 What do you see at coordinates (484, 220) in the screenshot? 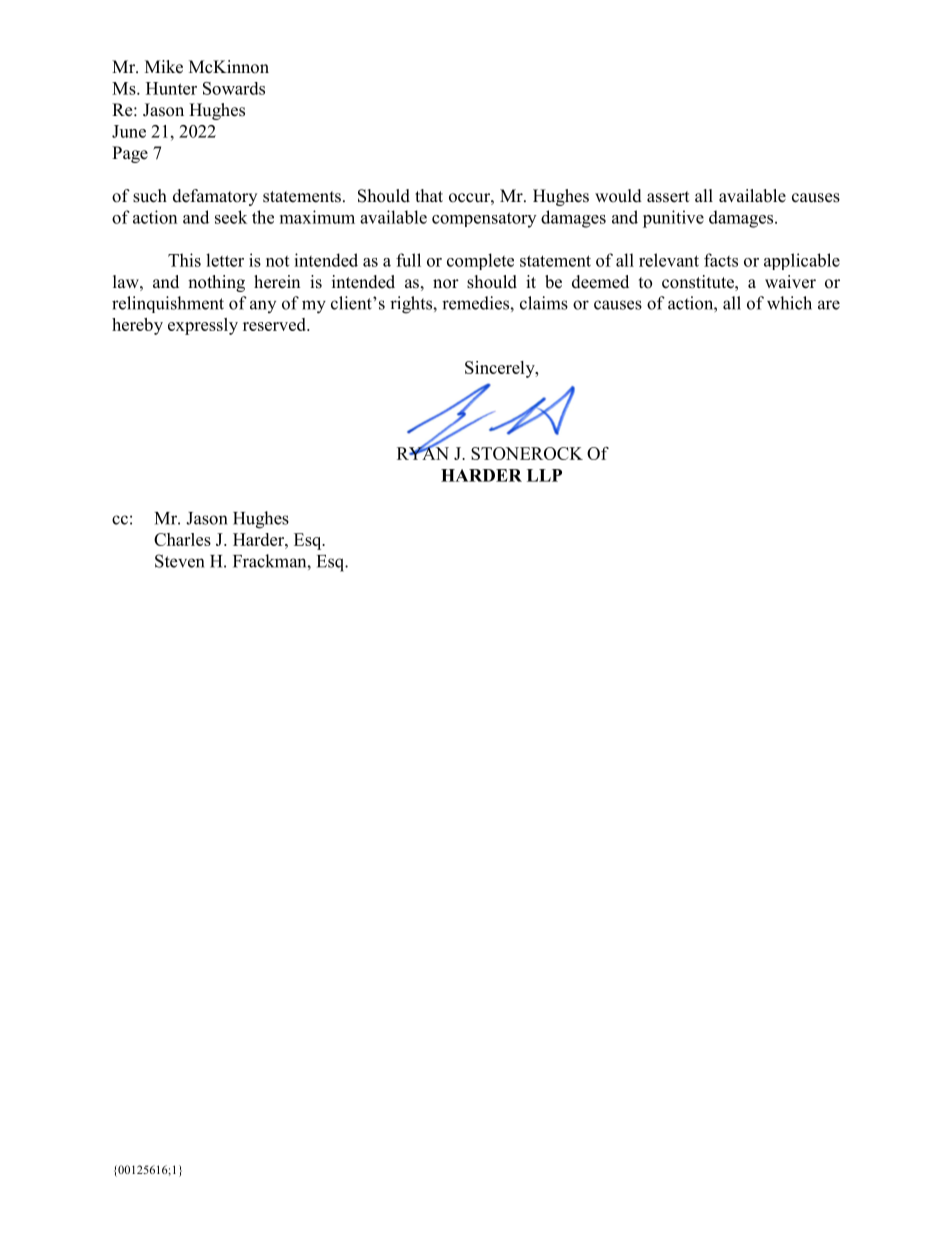
I see `compensatory` at bounding box center [484, 220].
